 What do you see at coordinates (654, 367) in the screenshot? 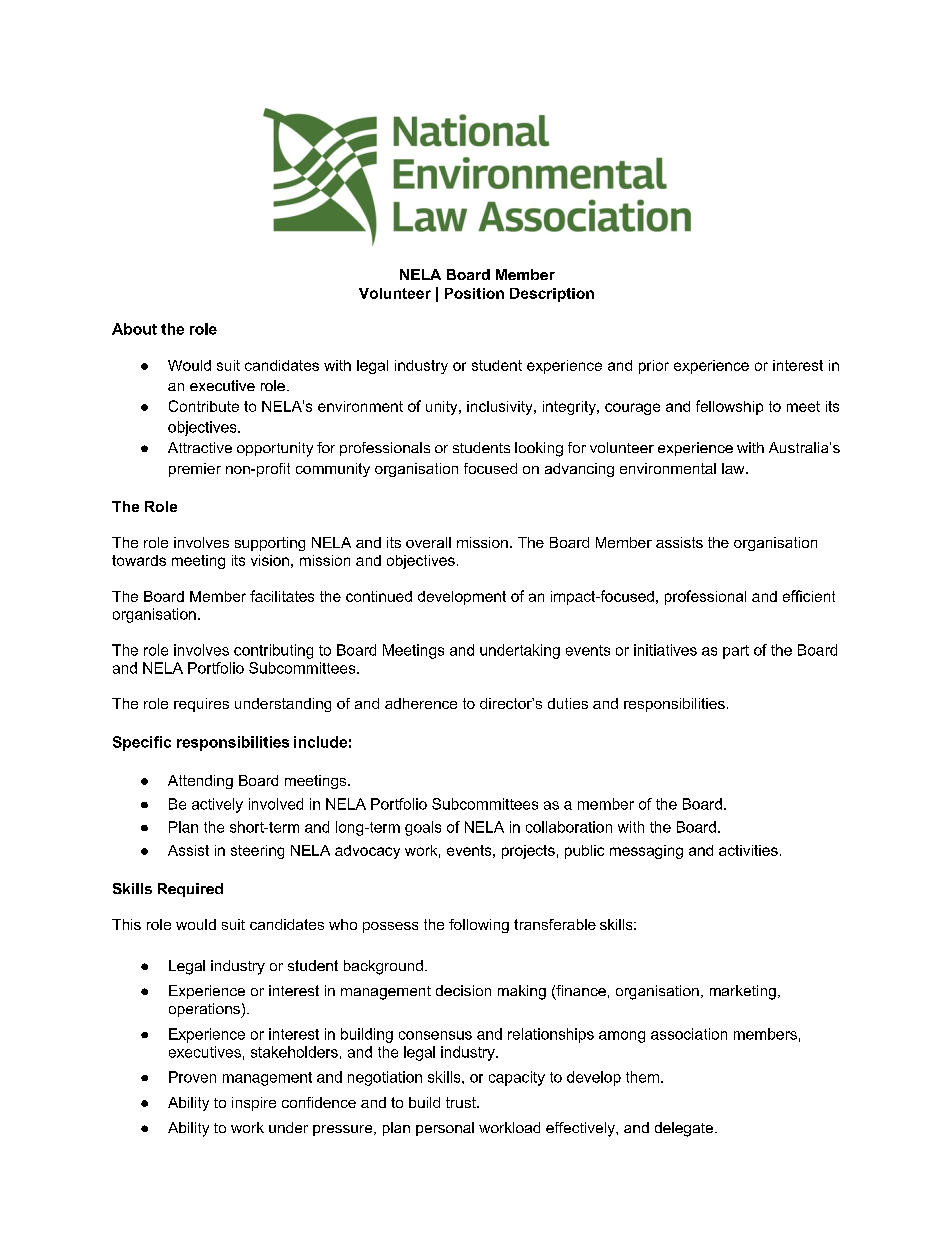
I see `prior` at bounding box center [654, 367].
